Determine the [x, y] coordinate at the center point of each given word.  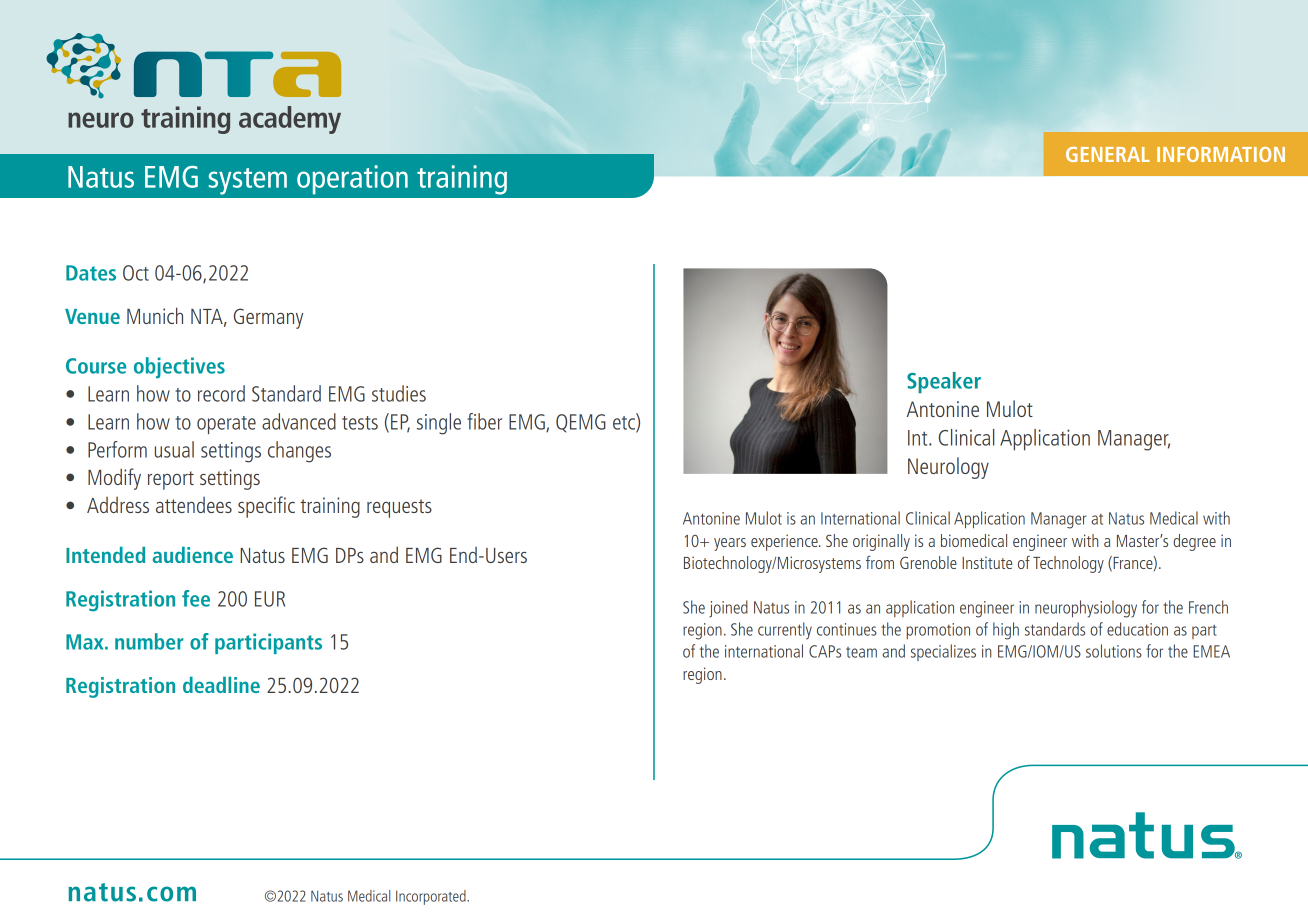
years [730, 544]
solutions [1114, 651]
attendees [194, 505]
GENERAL [1108, 154]
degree [1194, 542]
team [861, 652]
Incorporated [432, 897]
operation [352, 180]
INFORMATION [1221, 154]
